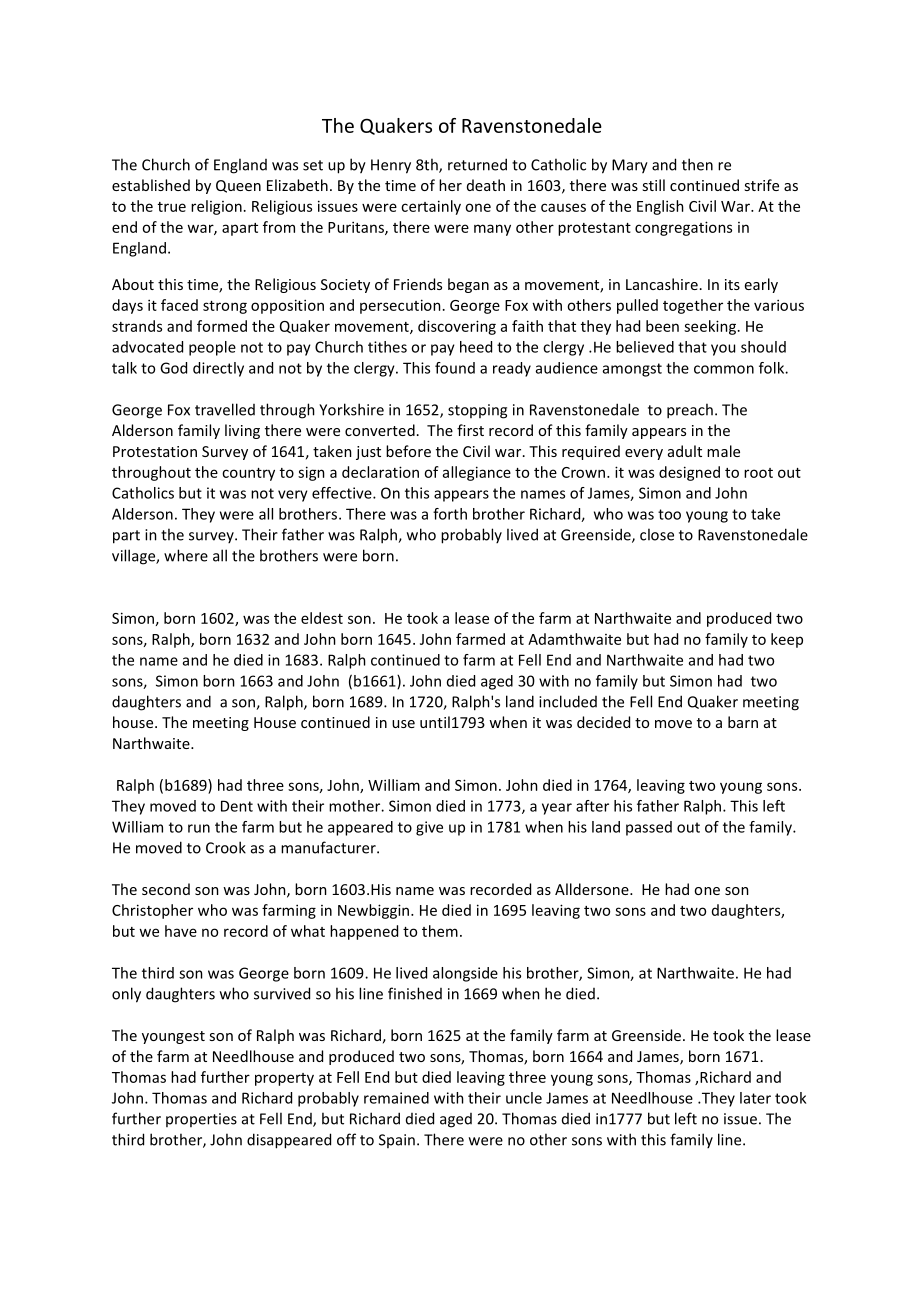 The image size is (924, 1308). What do you see at coordinates (450, 514) in the screenshot?
I see `forth` at bounding box center [450, 514].
